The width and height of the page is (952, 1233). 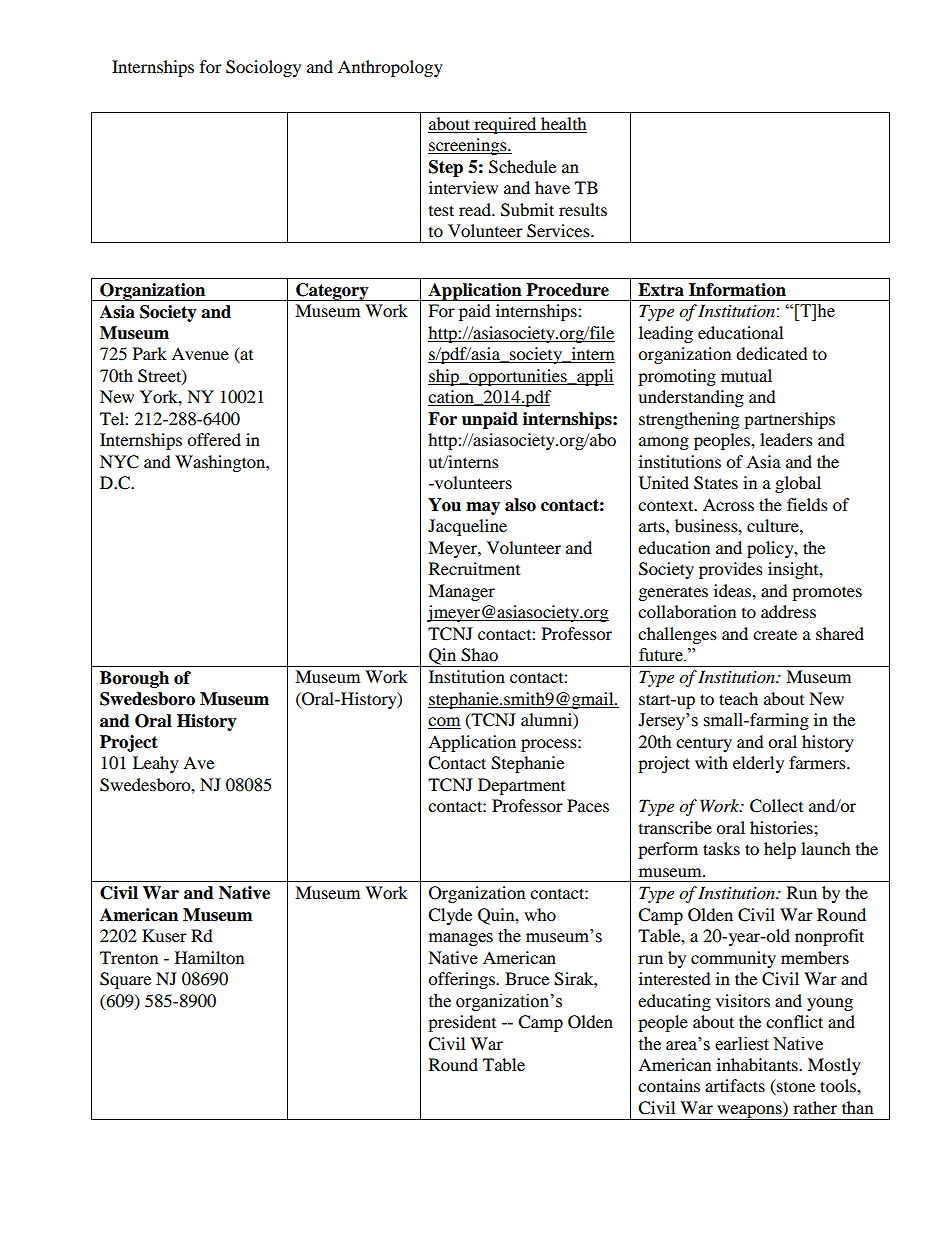 What do you see at coordinates (583, 209) in the page?
I see `results` at bounding box center [583, 209].
